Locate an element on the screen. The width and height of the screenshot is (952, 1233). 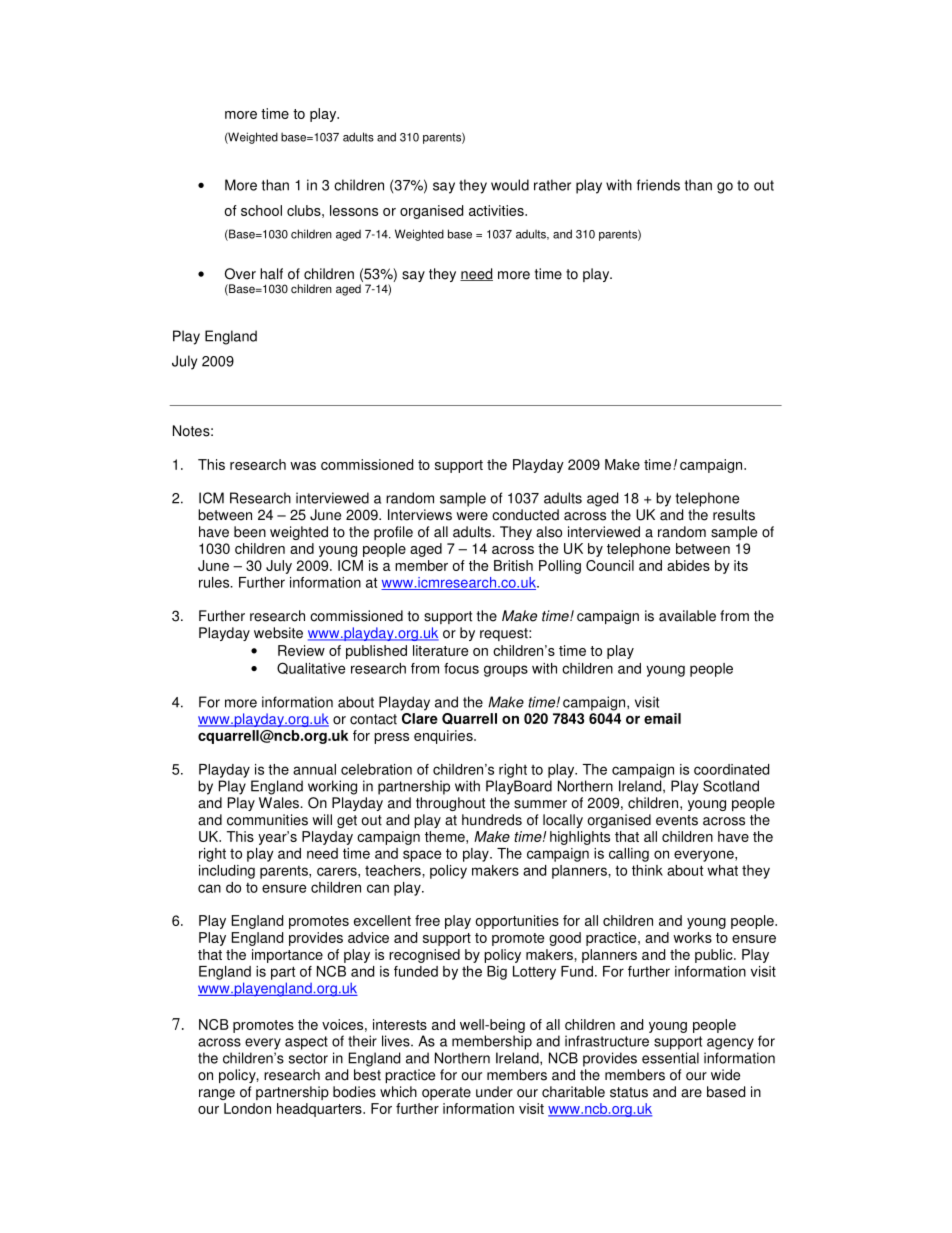
school is located at coordinates (261, 210).
